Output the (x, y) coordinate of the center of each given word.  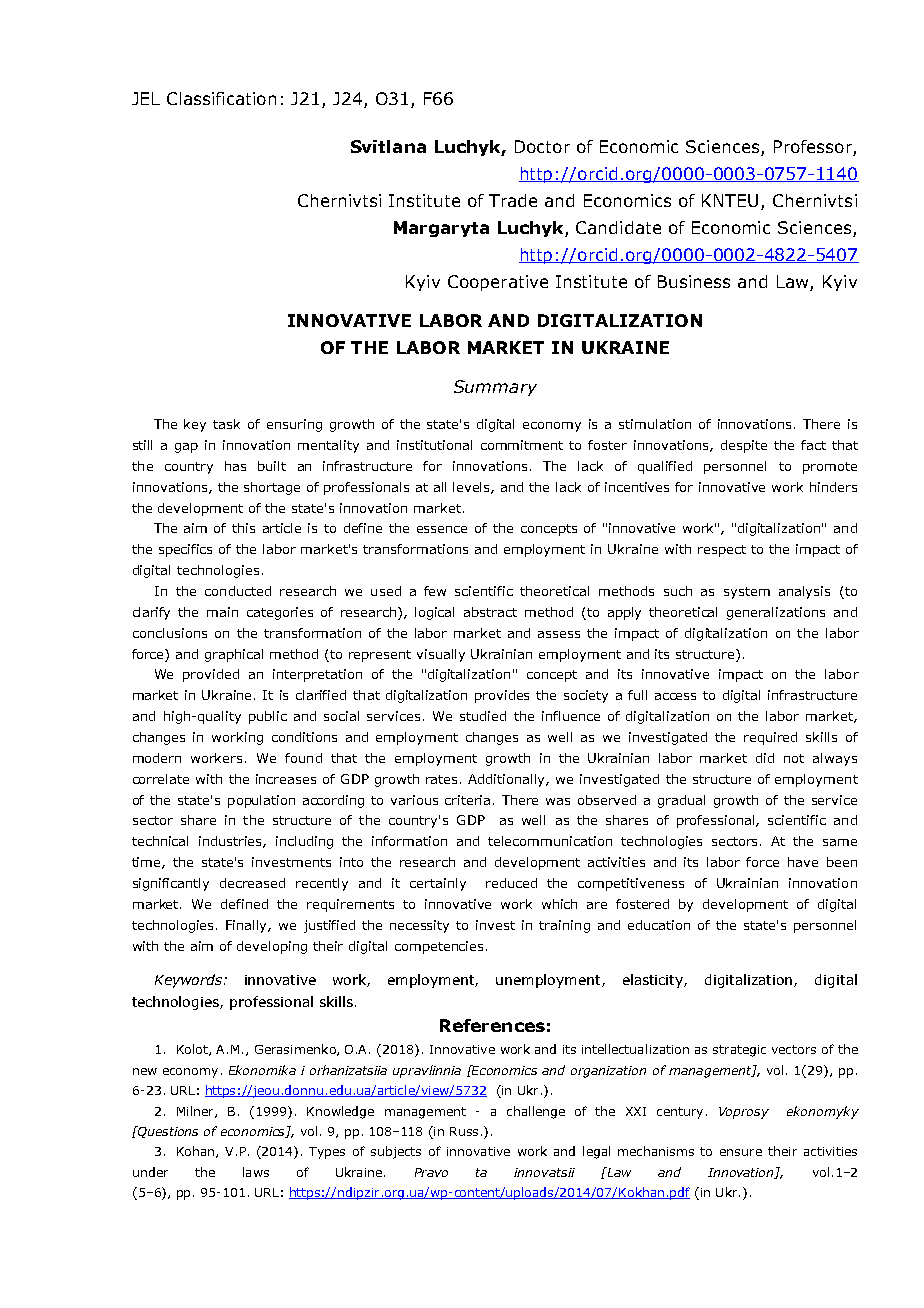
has (235, 466)
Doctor (542, 146)
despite (744, 446)
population (261, 801)
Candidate (618, 227)
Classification (221, 98)
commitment (522, 445)
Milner (196, 1112)
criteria (467, 800)
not (794, 758)
